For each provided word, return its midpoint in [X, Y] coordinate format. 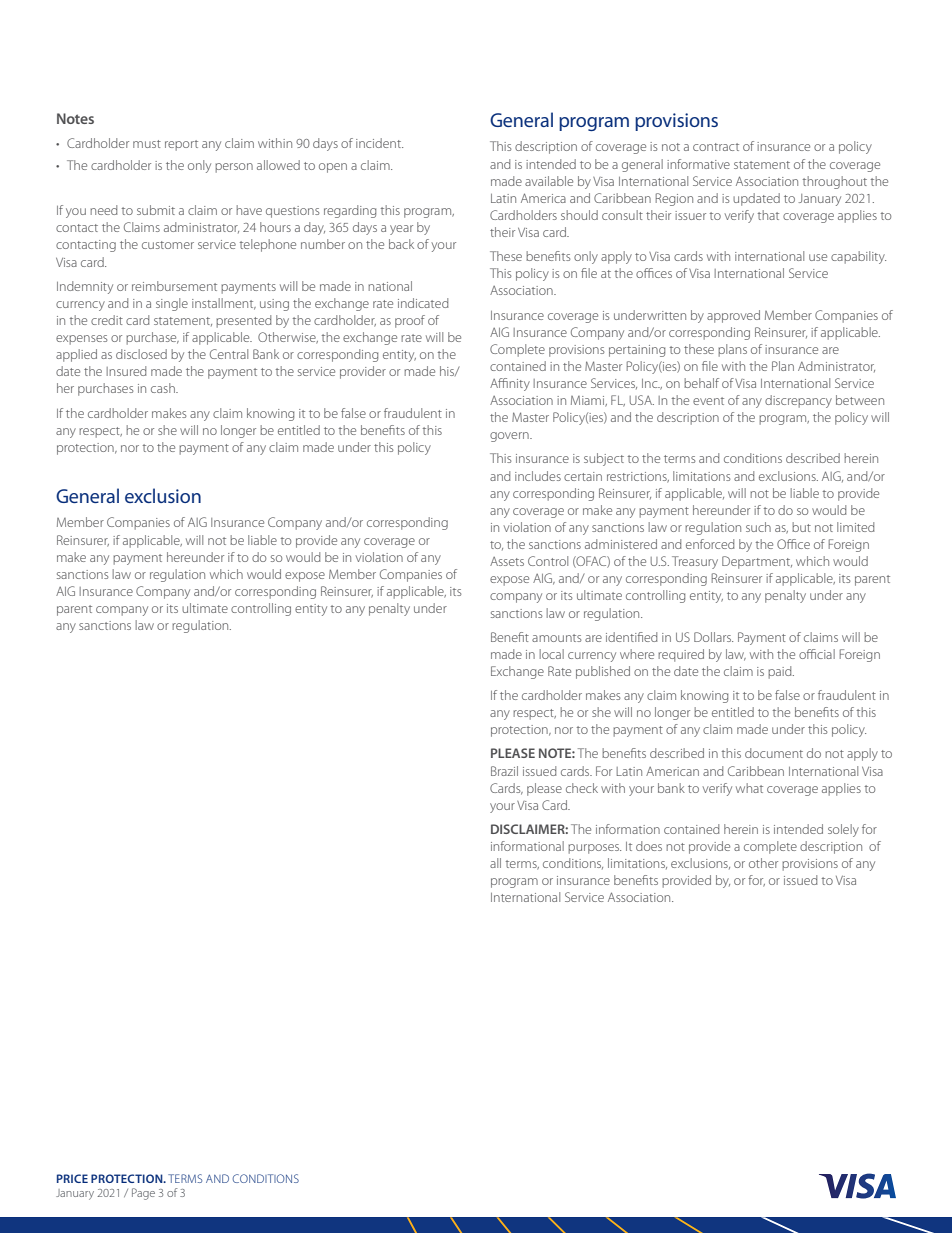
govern [510, 437]
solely [843, 830]
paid [781, 672]
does [649, 846]
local [552, 654]
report [181, 145]
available [549, 181]
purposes [594, 849]
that [768, 215]
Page [143, 1194]
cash [164, 388]
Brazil [504, 771]
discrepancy [798, 401]
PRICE [72, 1178]
